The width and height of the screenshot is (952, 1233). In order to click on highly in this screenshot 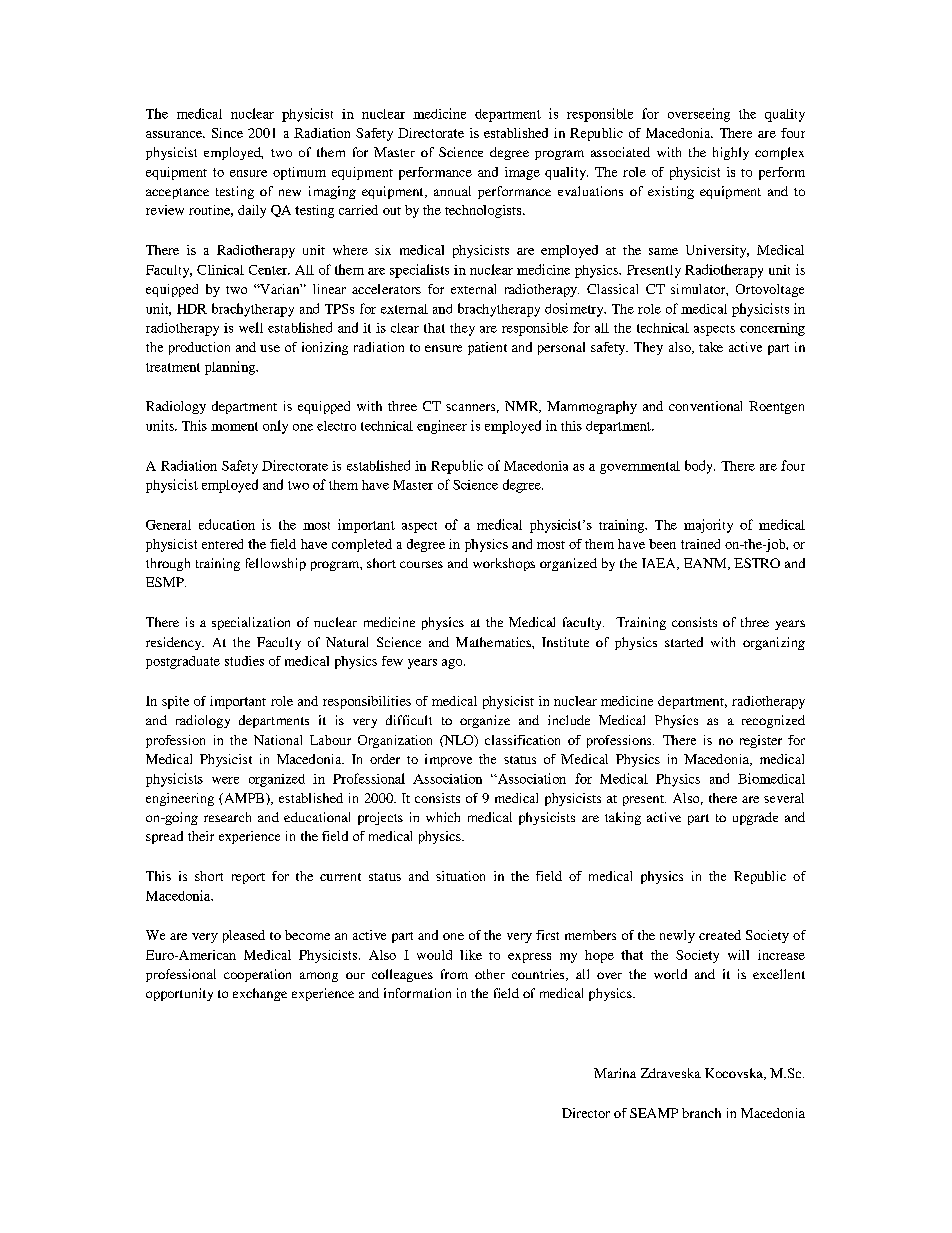, I will do `click(731, 153)`.
